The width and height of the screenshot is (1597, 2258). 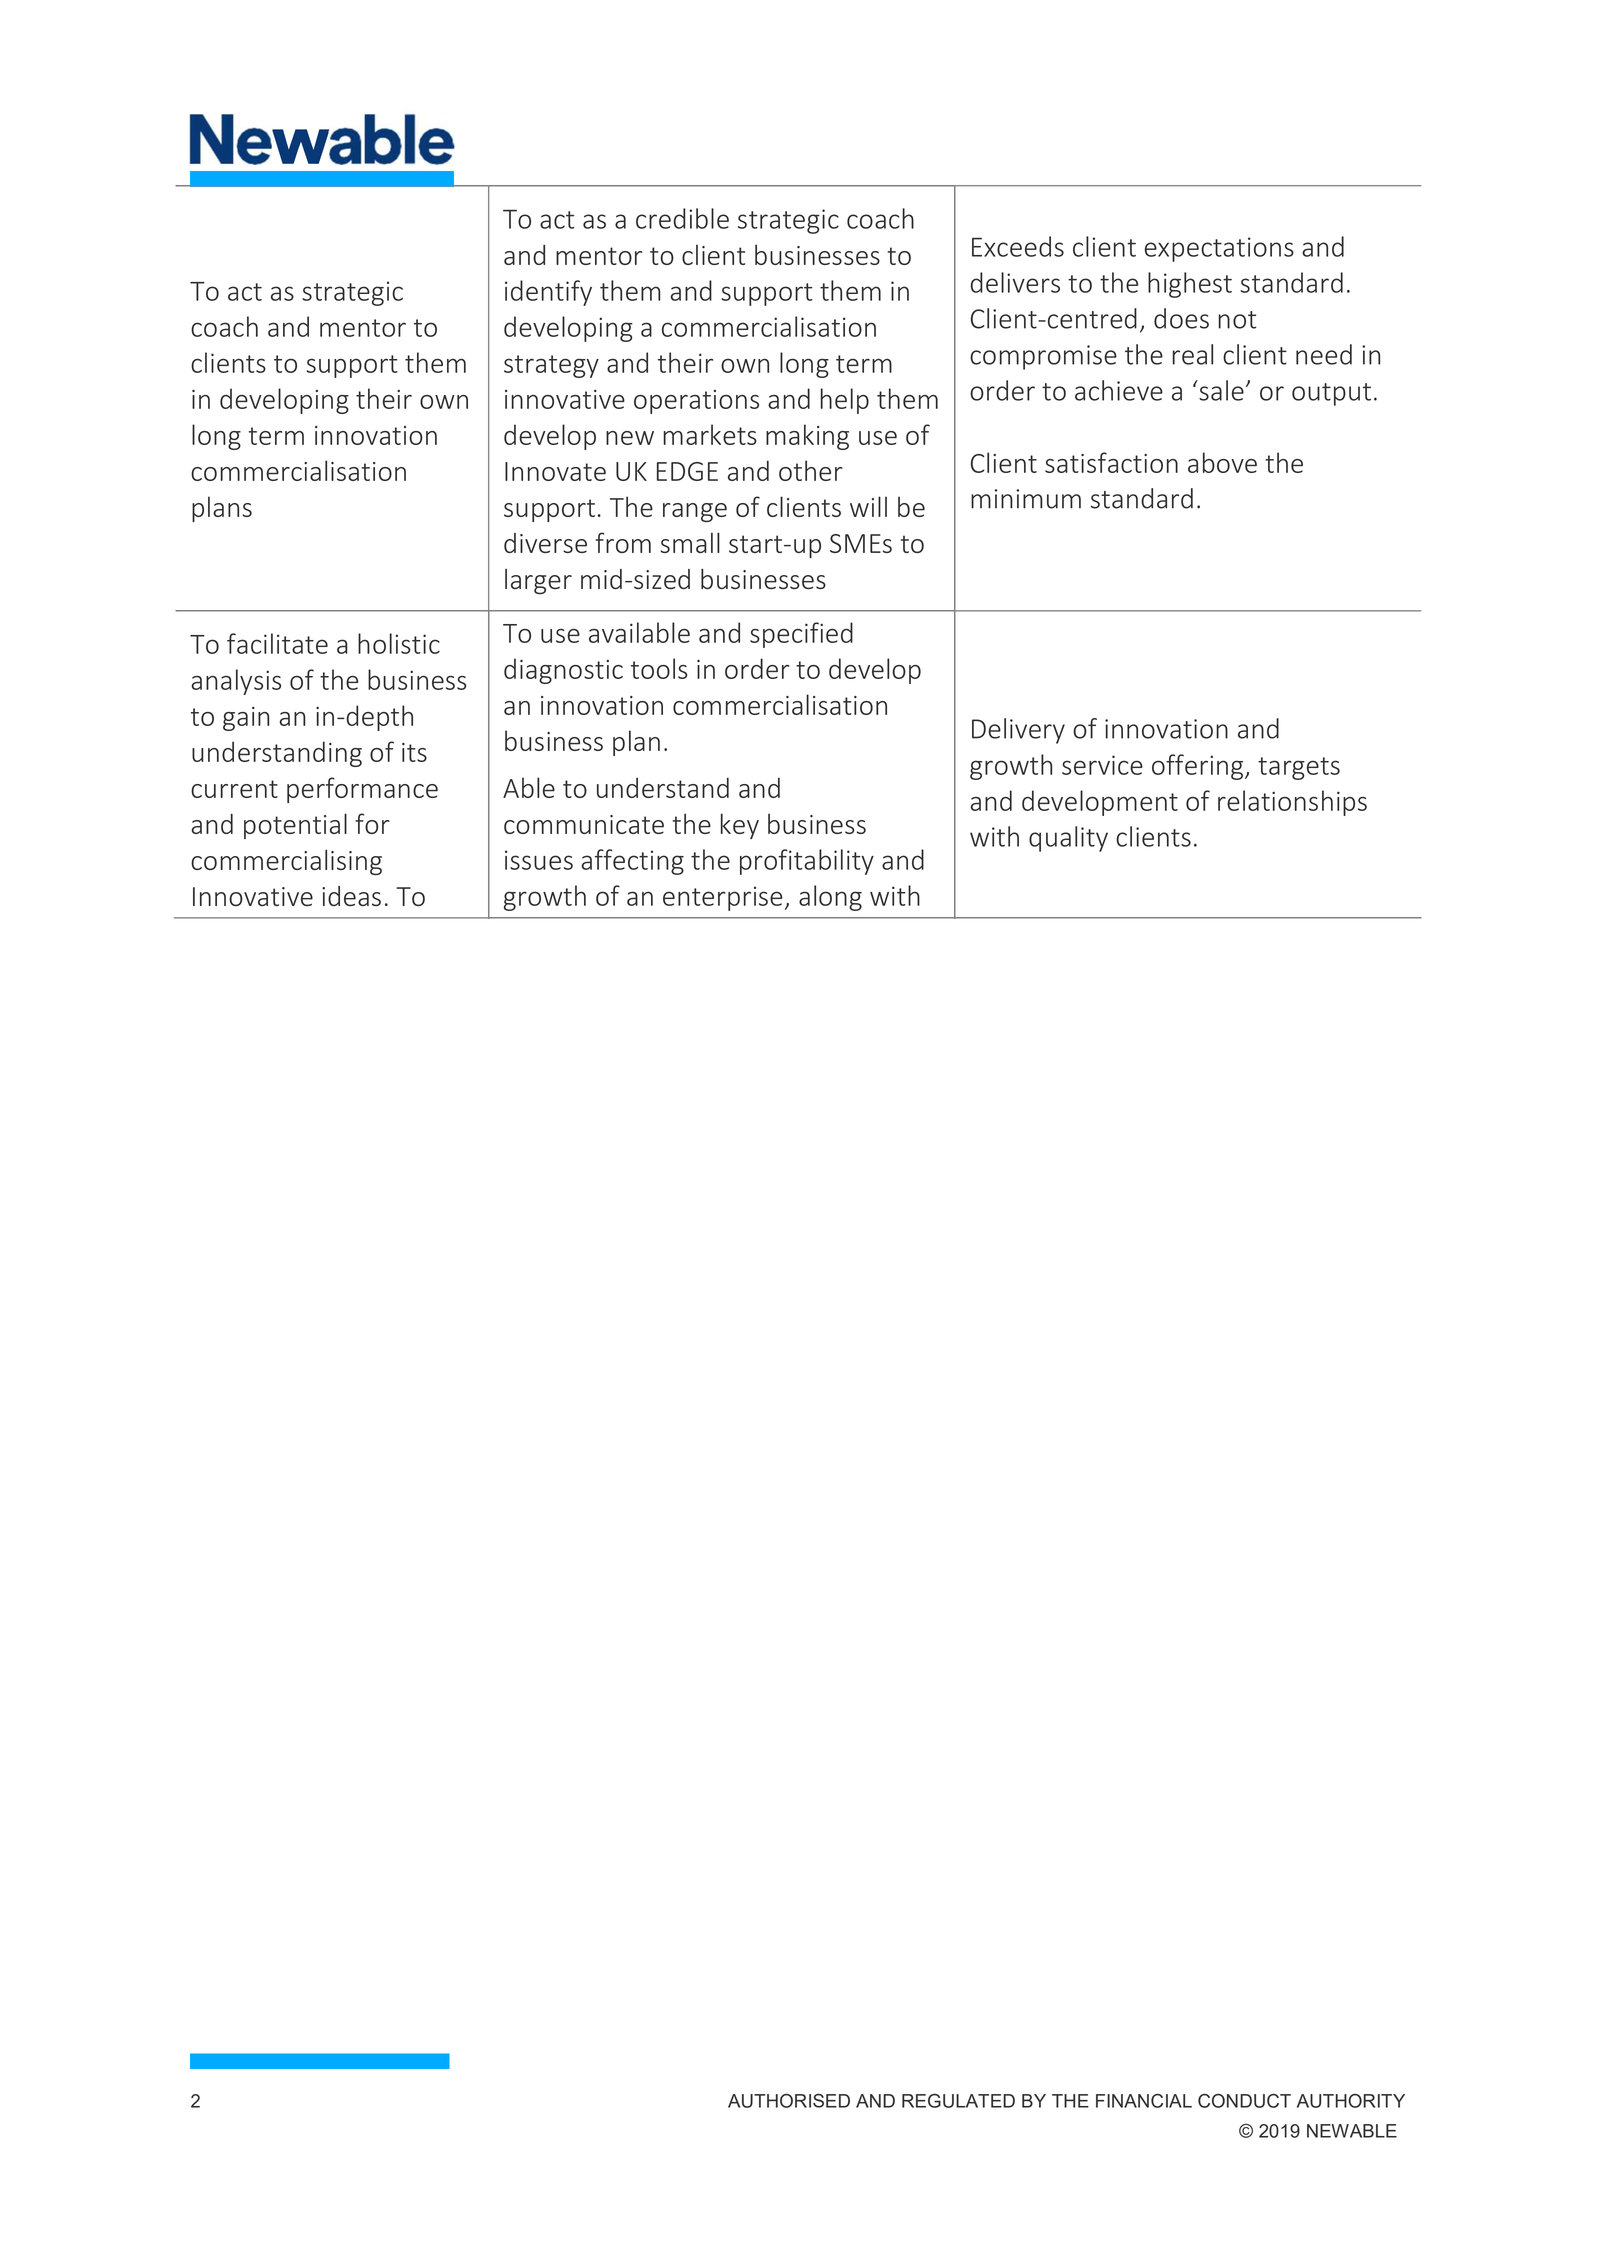 What do you see at coordinates (1190, 285) in the screenshot?
I see `highest` at bounding box center [1190, 285].
